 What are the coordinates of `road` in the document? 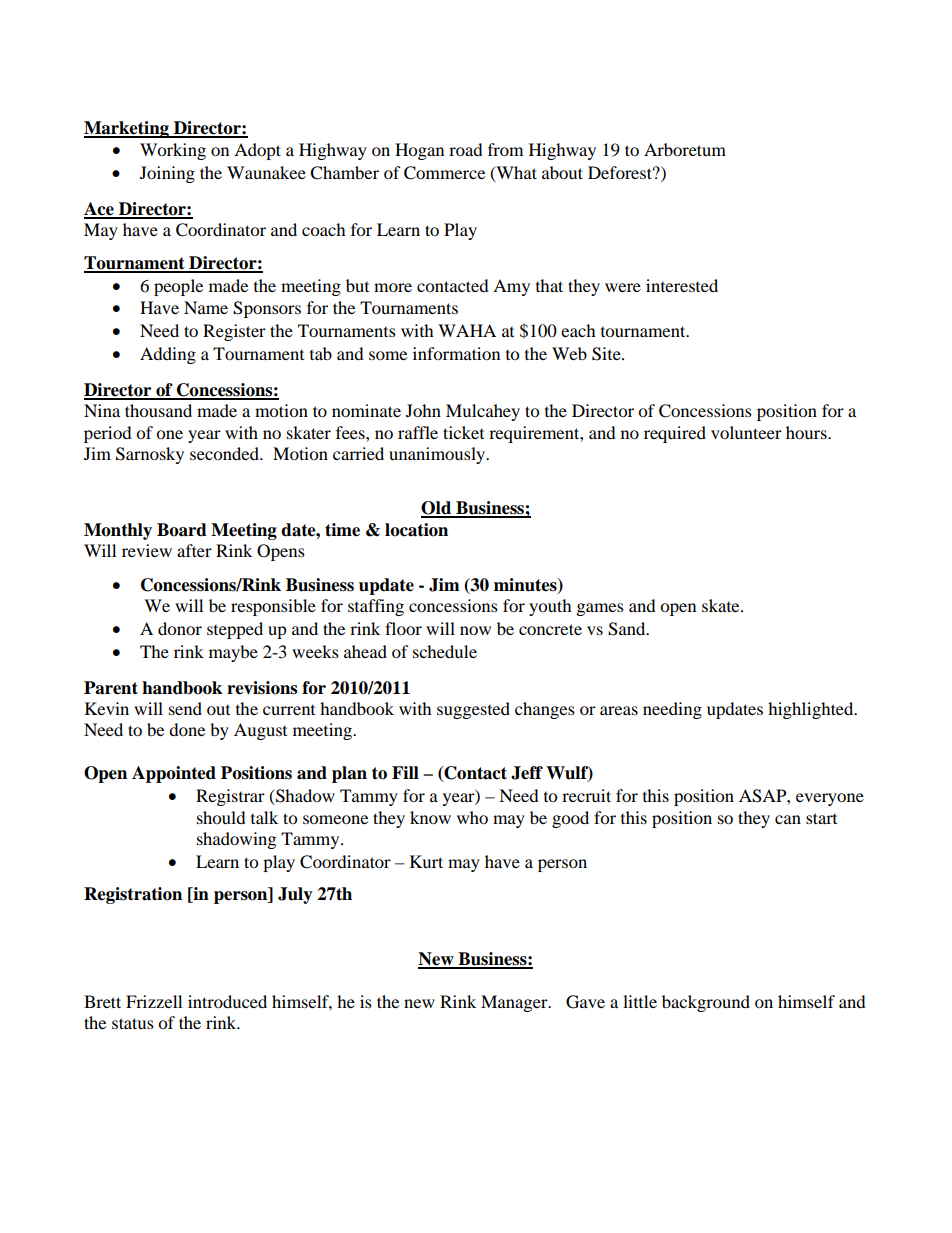 It's located at (466, 149).
